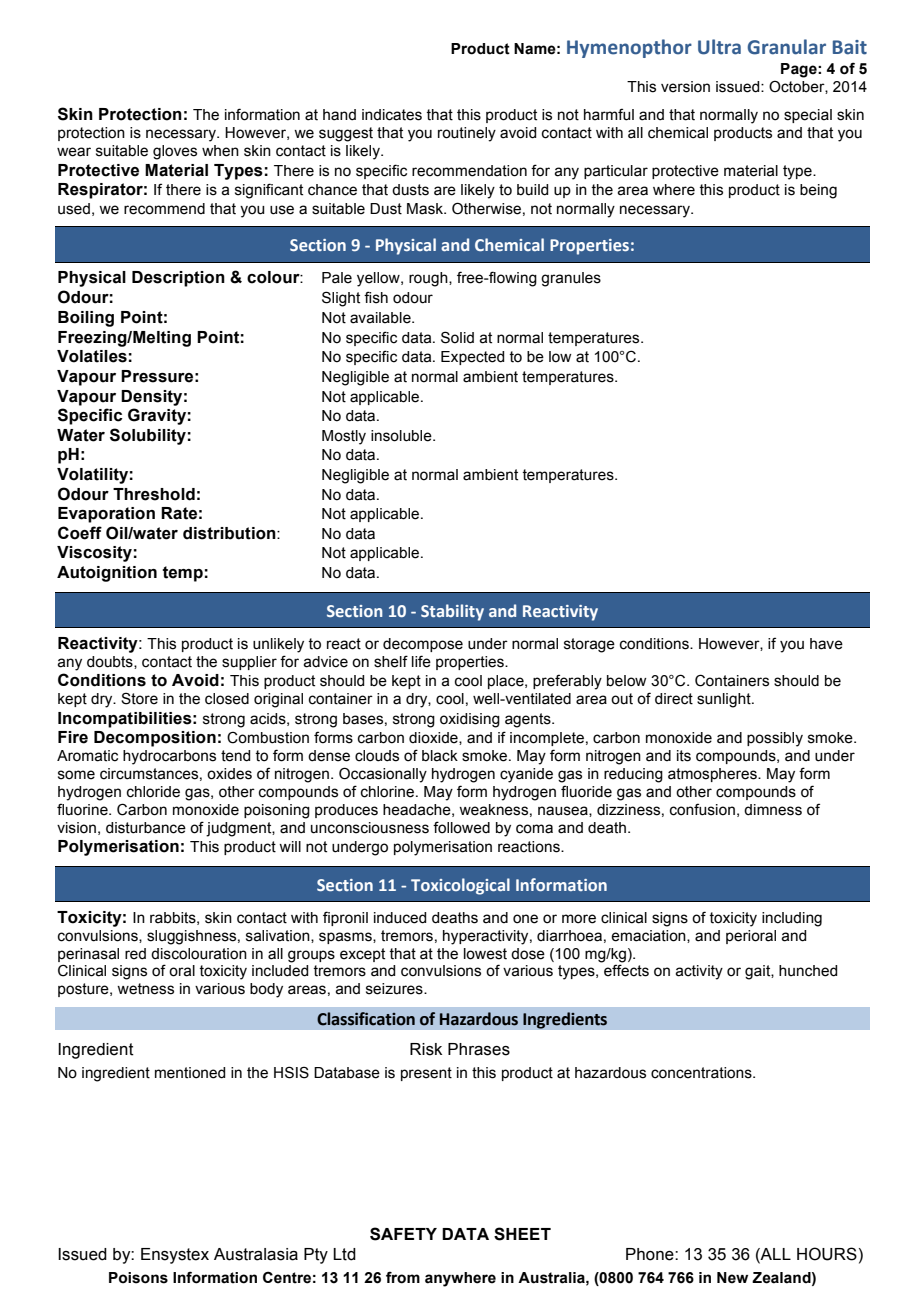 This page has height=1308, width=924. What do you see at coordinates (725, 700) in the page?
I see `sunlight` at bounding box center [725, 700].
